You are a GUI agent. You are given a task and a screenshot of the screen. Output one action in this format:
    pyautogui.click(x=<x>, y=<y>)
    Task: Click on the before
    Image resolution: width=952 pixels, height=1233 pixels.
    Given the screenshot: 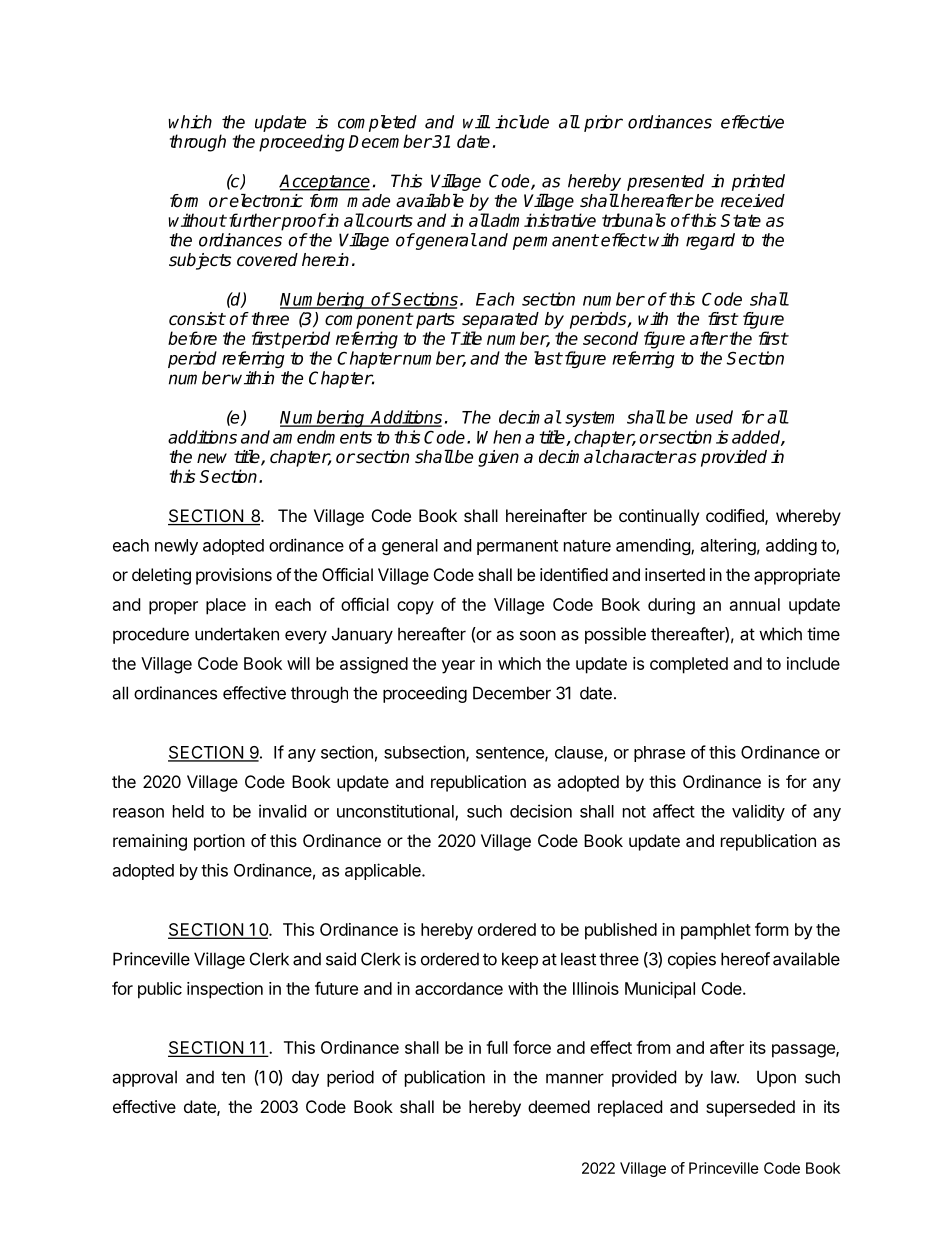 What is the action you would take?
    pyautogui.click(x=192, y=338)
